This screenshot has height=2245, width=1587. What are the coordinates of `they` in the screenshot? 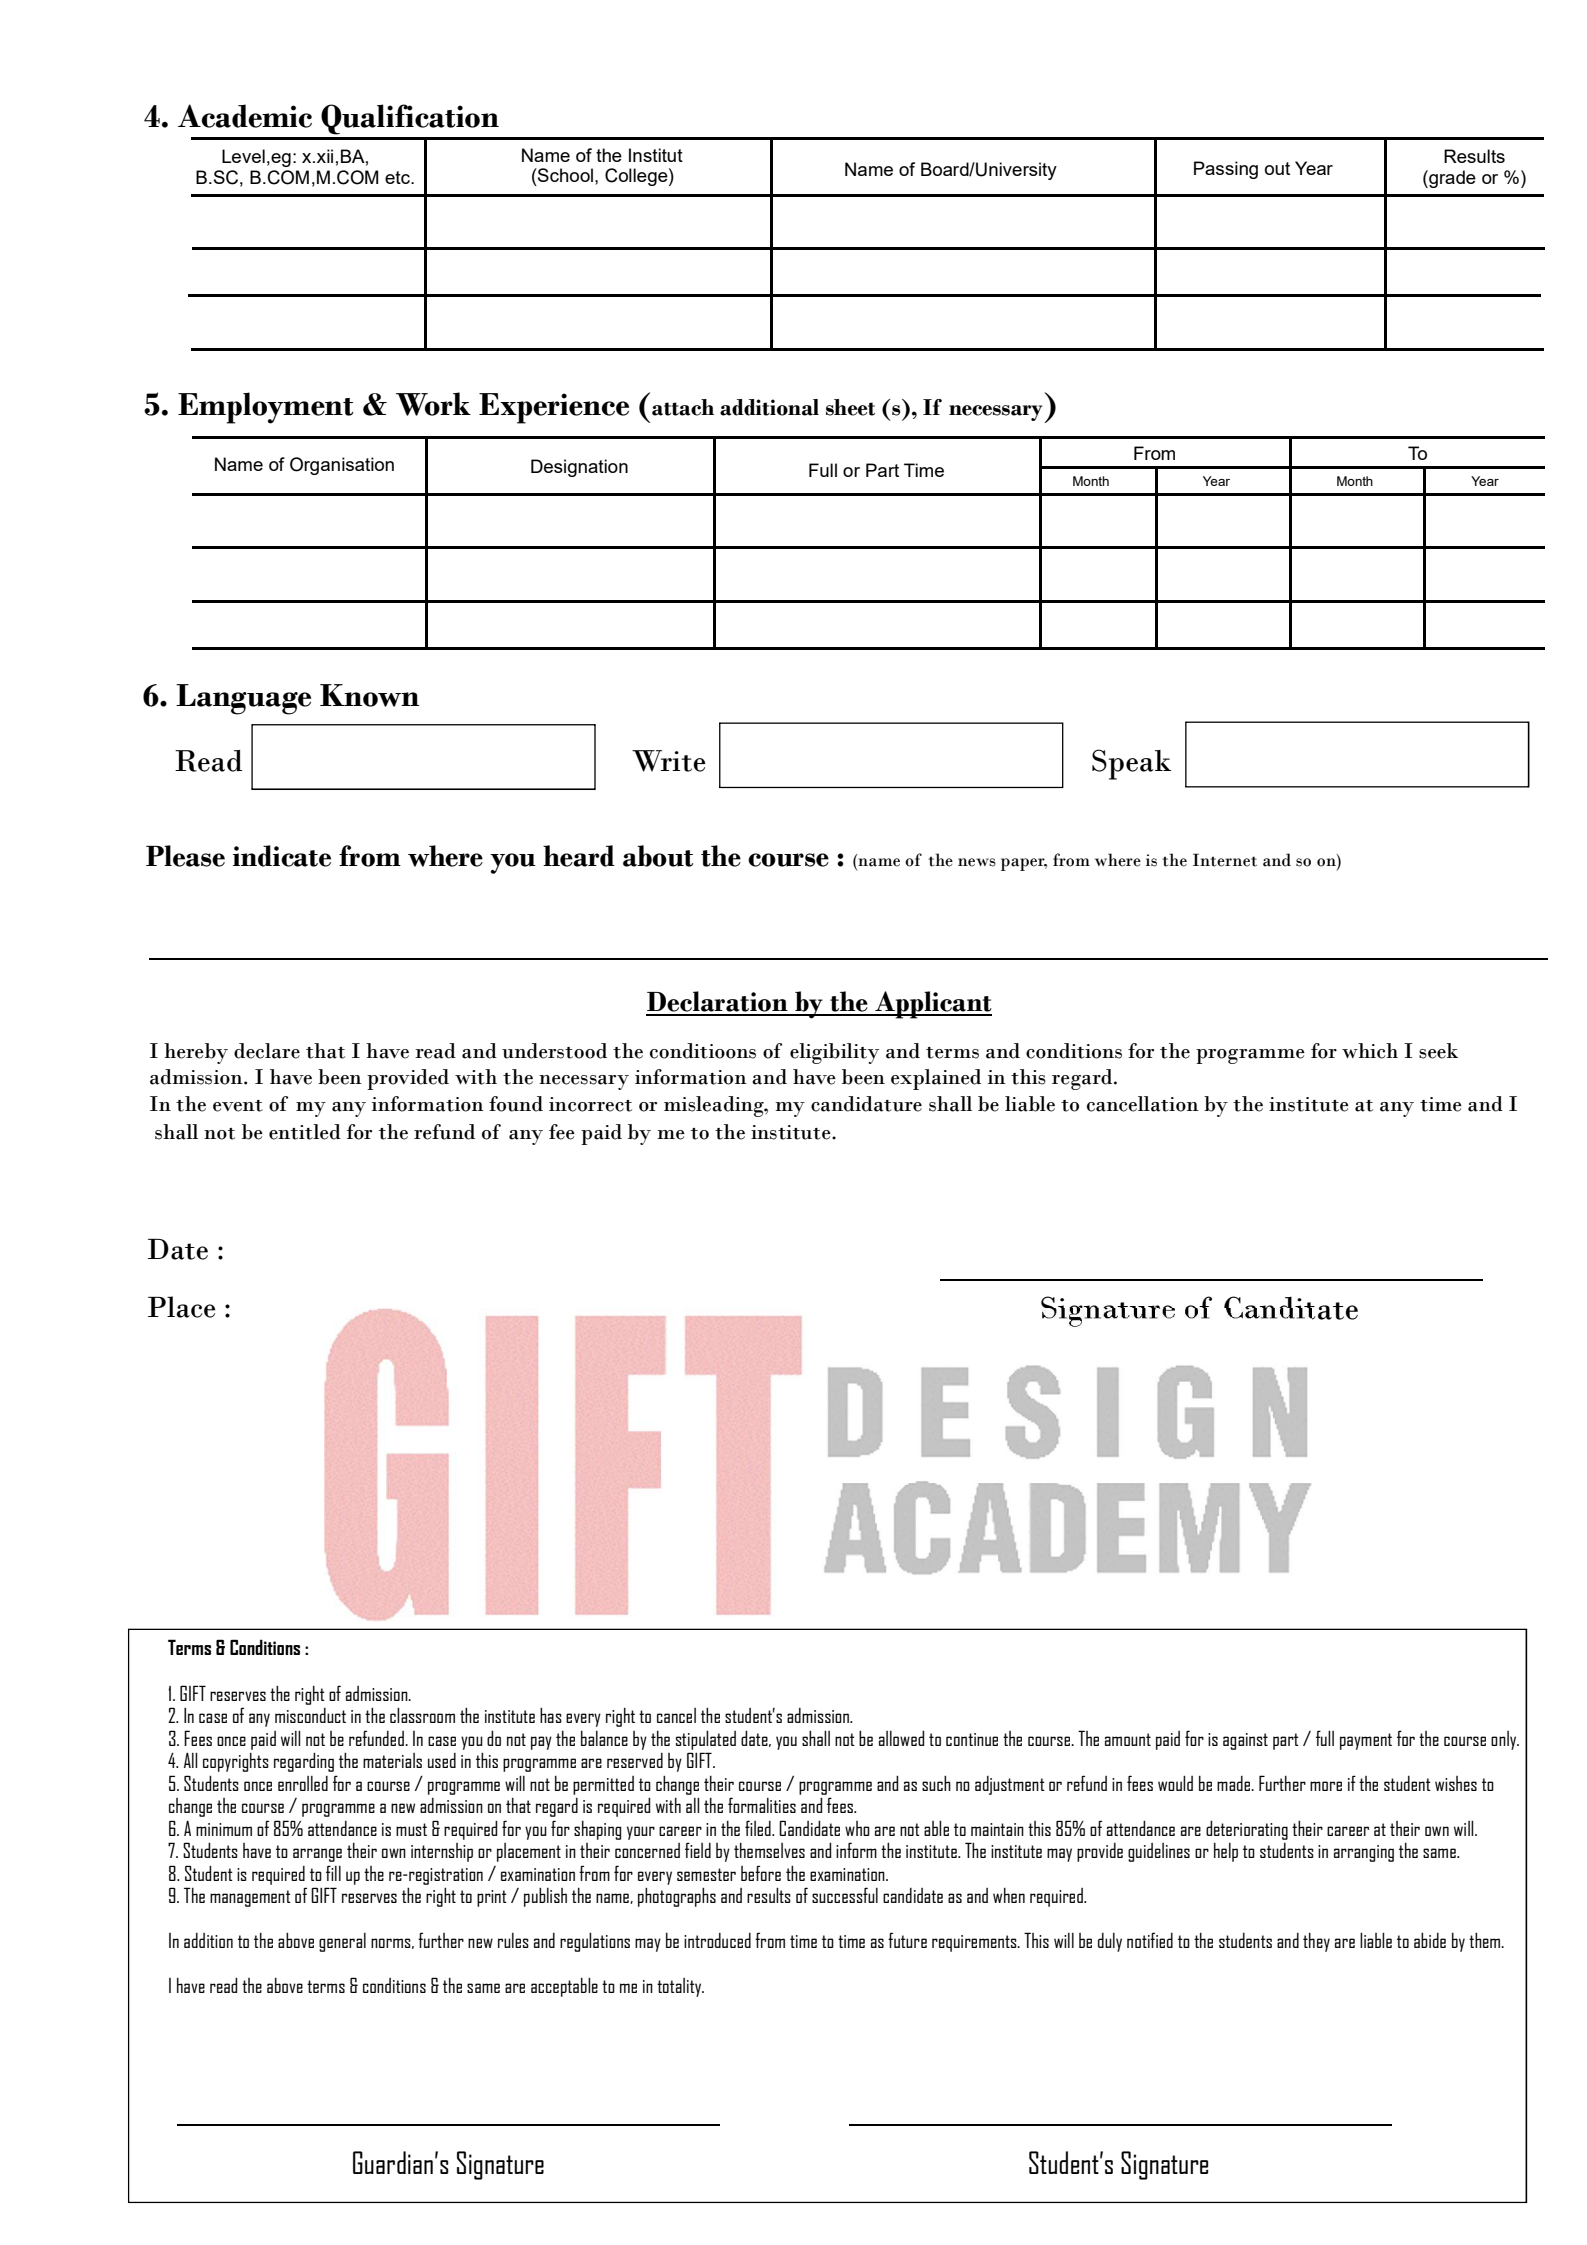 It's located at (1316, 1942).
